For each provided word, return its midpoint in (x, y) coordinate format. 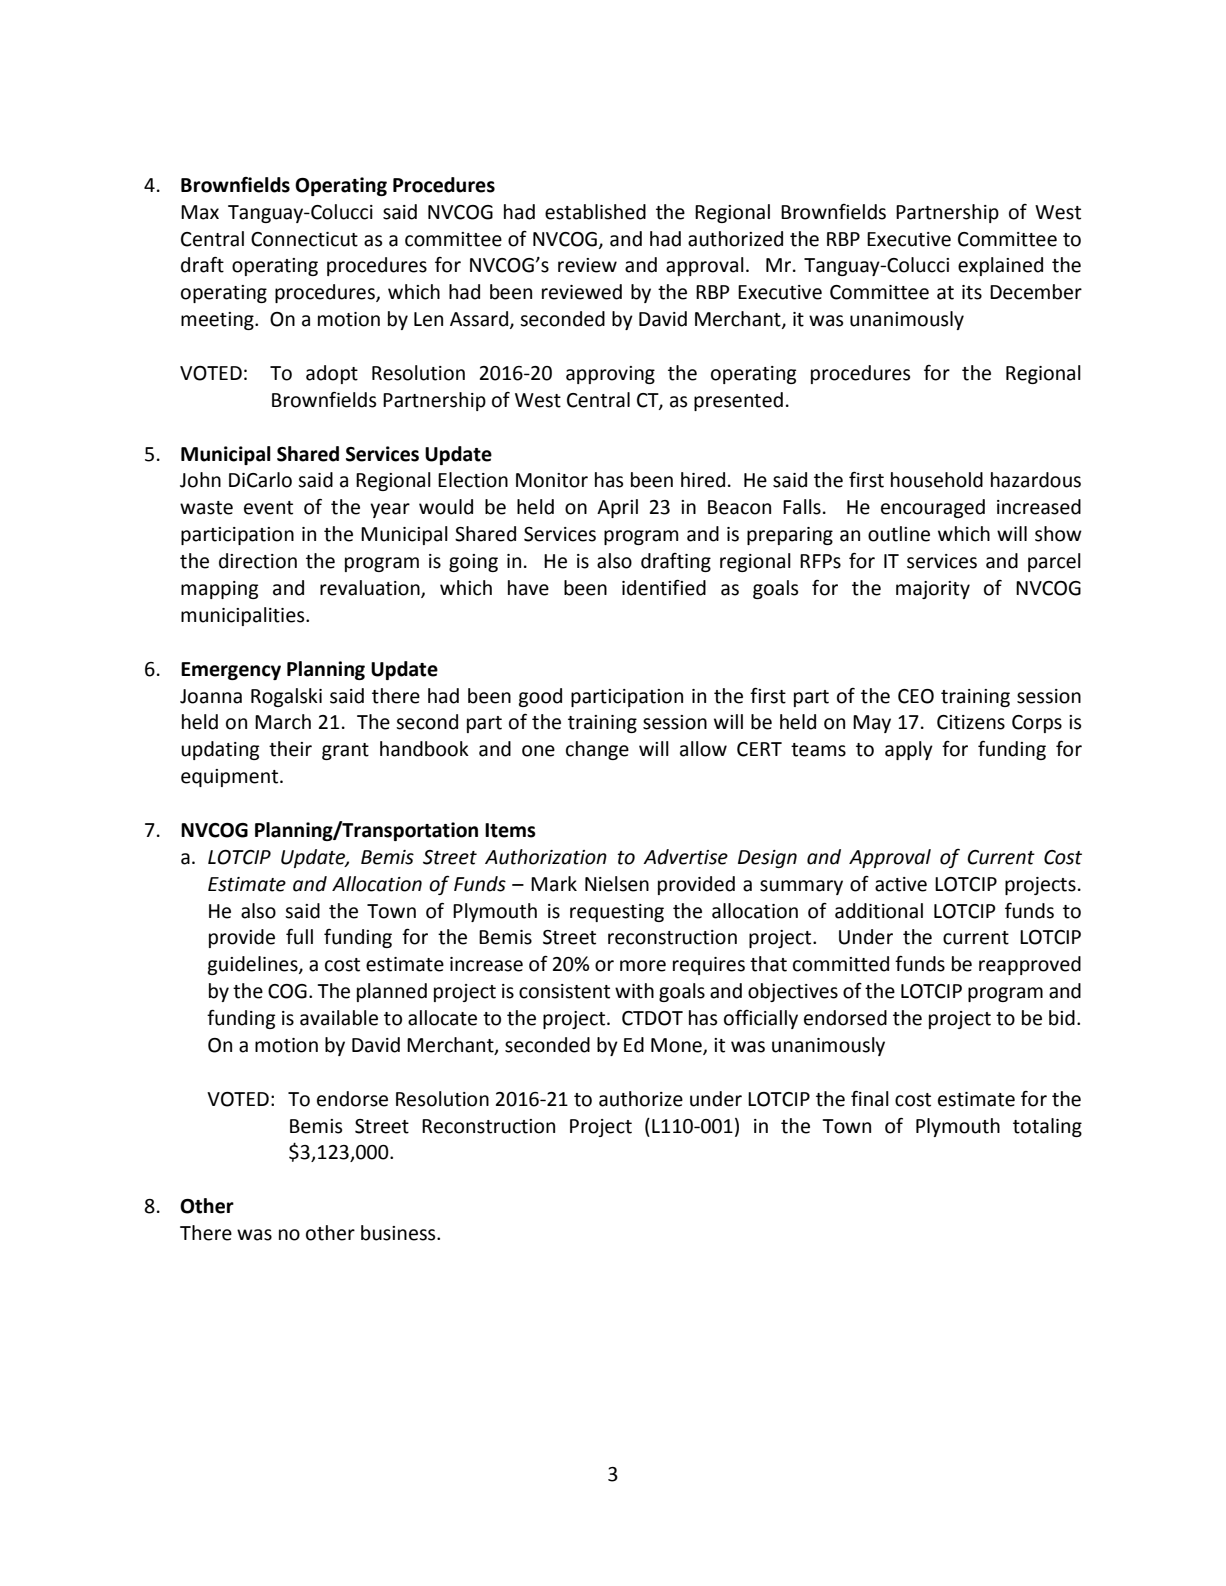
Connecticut (304, 239)
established (595, 212)
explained (1000, 266)
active (901, 884)
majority (933, 590)
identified (664, 587)
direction (258, 561)
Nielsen (617, 884)
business (399, 1233)
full (299, 937)
